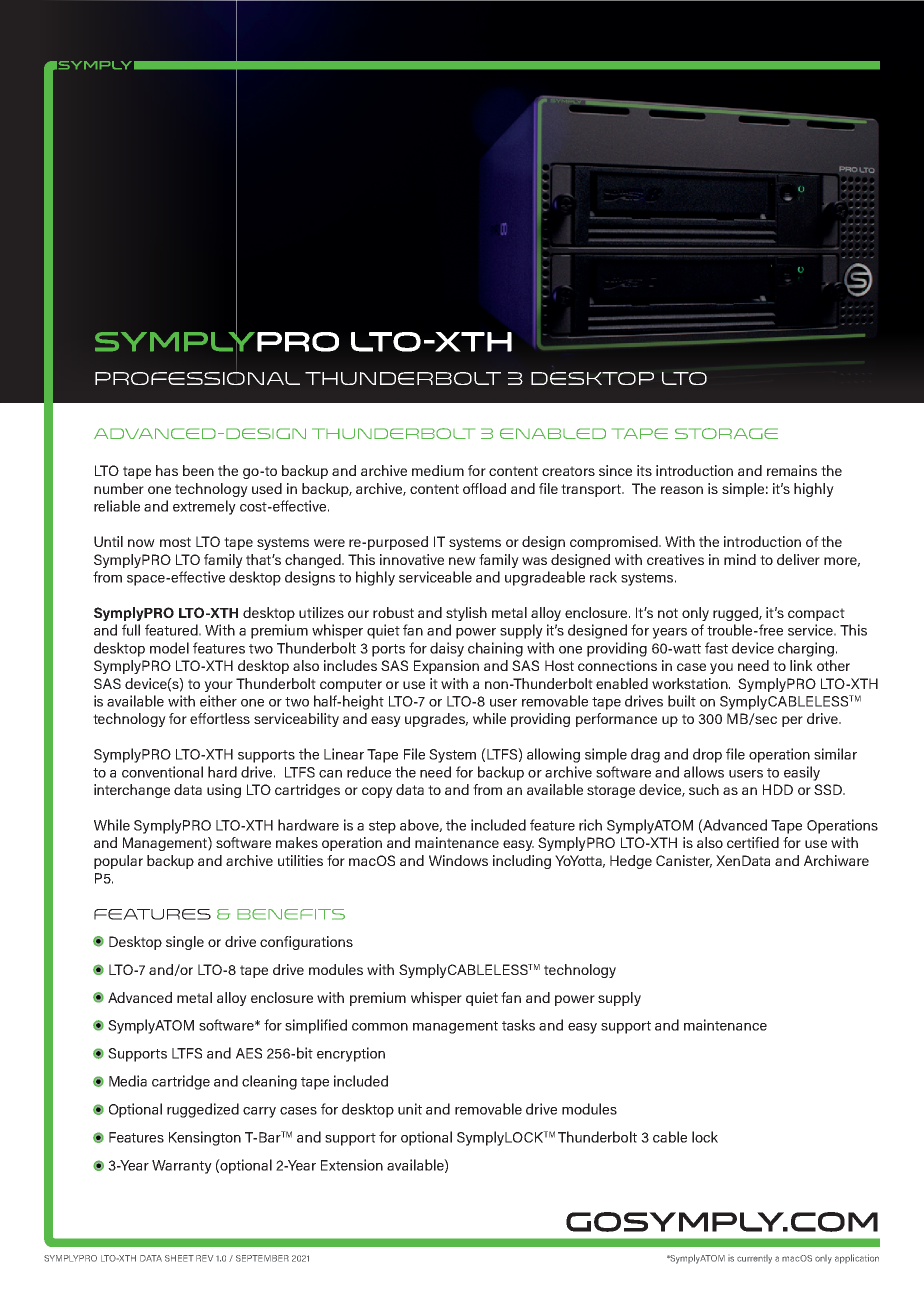 The image size is (924, 1308). Describe the element at coordinates (352, 1165) in the screenshot. I see `Extension` at that location.
